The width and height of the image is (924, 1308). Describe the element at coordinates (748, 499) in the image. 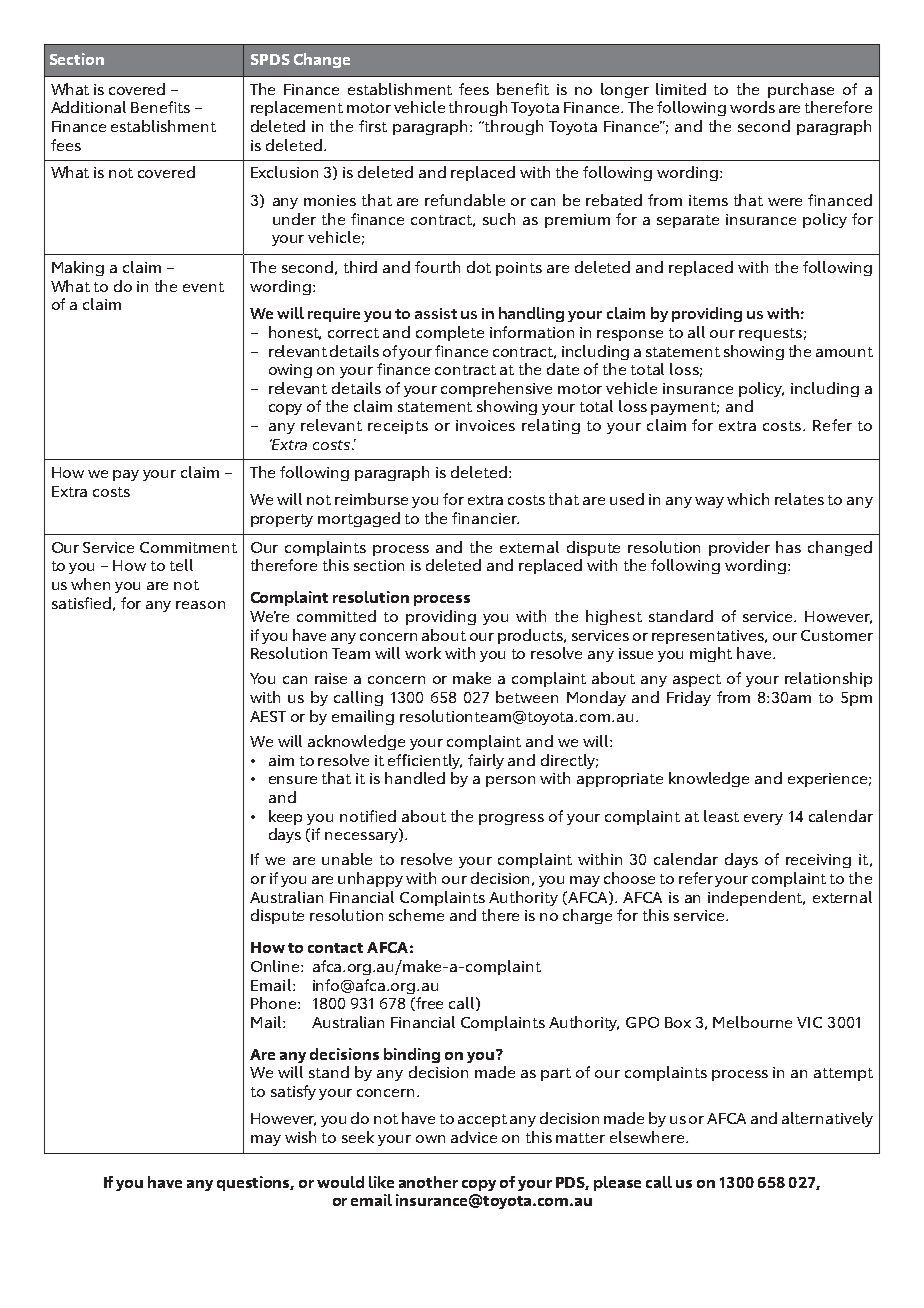

I see `which` at that location.
